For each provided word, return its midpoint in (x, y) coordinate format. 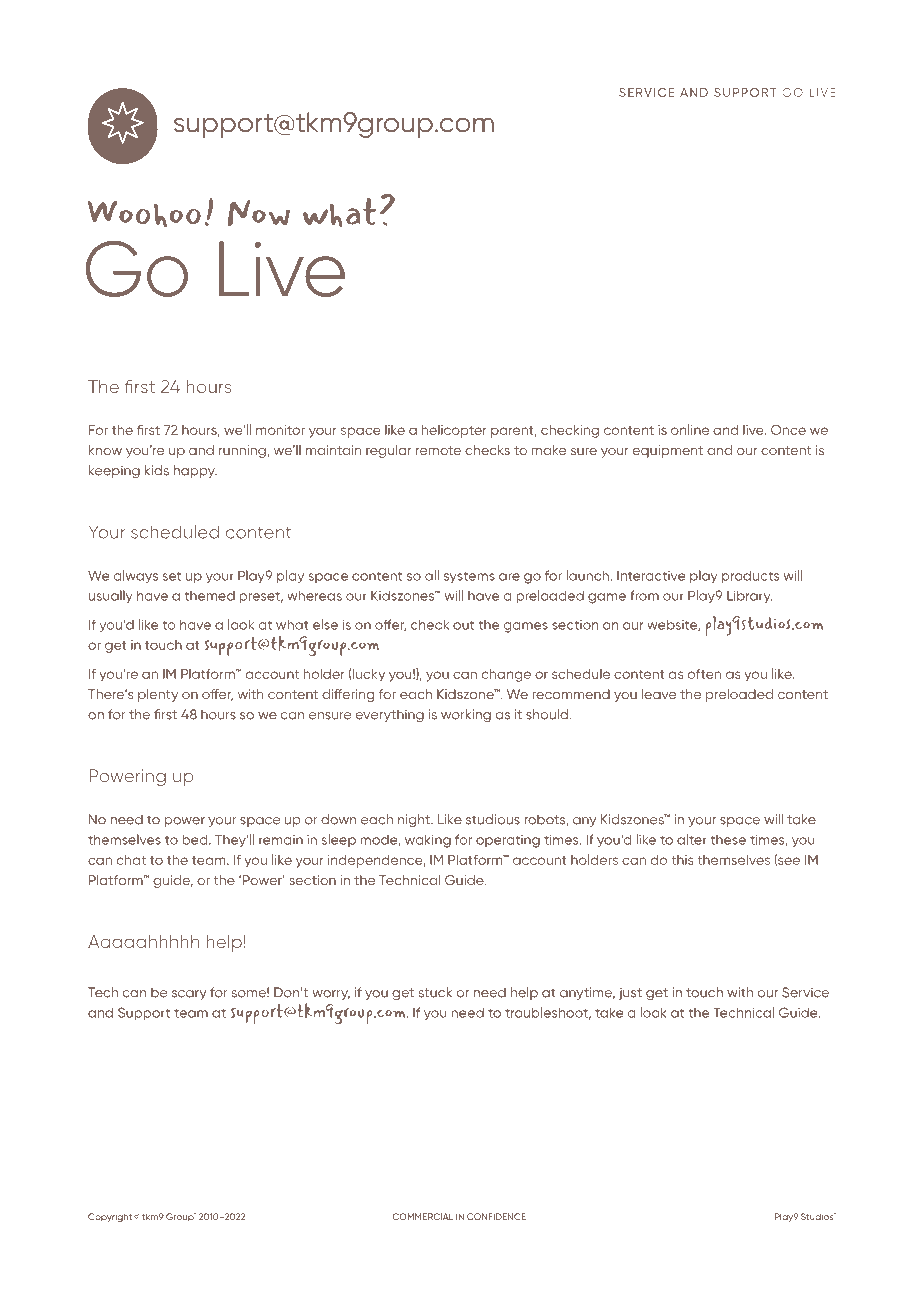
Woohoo (144, 214)
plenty (158, 695)
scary (189, 995)
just (630, 993)
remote (438, 450)
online (690, 429)
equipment (668, 451)
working (466, 715)
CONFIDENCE (496, 1216)
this (682, 860)
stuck (435, 992)
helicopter (454, 431)
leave (659, 694)
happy (195, 471)
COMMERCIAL (422, 1216)
